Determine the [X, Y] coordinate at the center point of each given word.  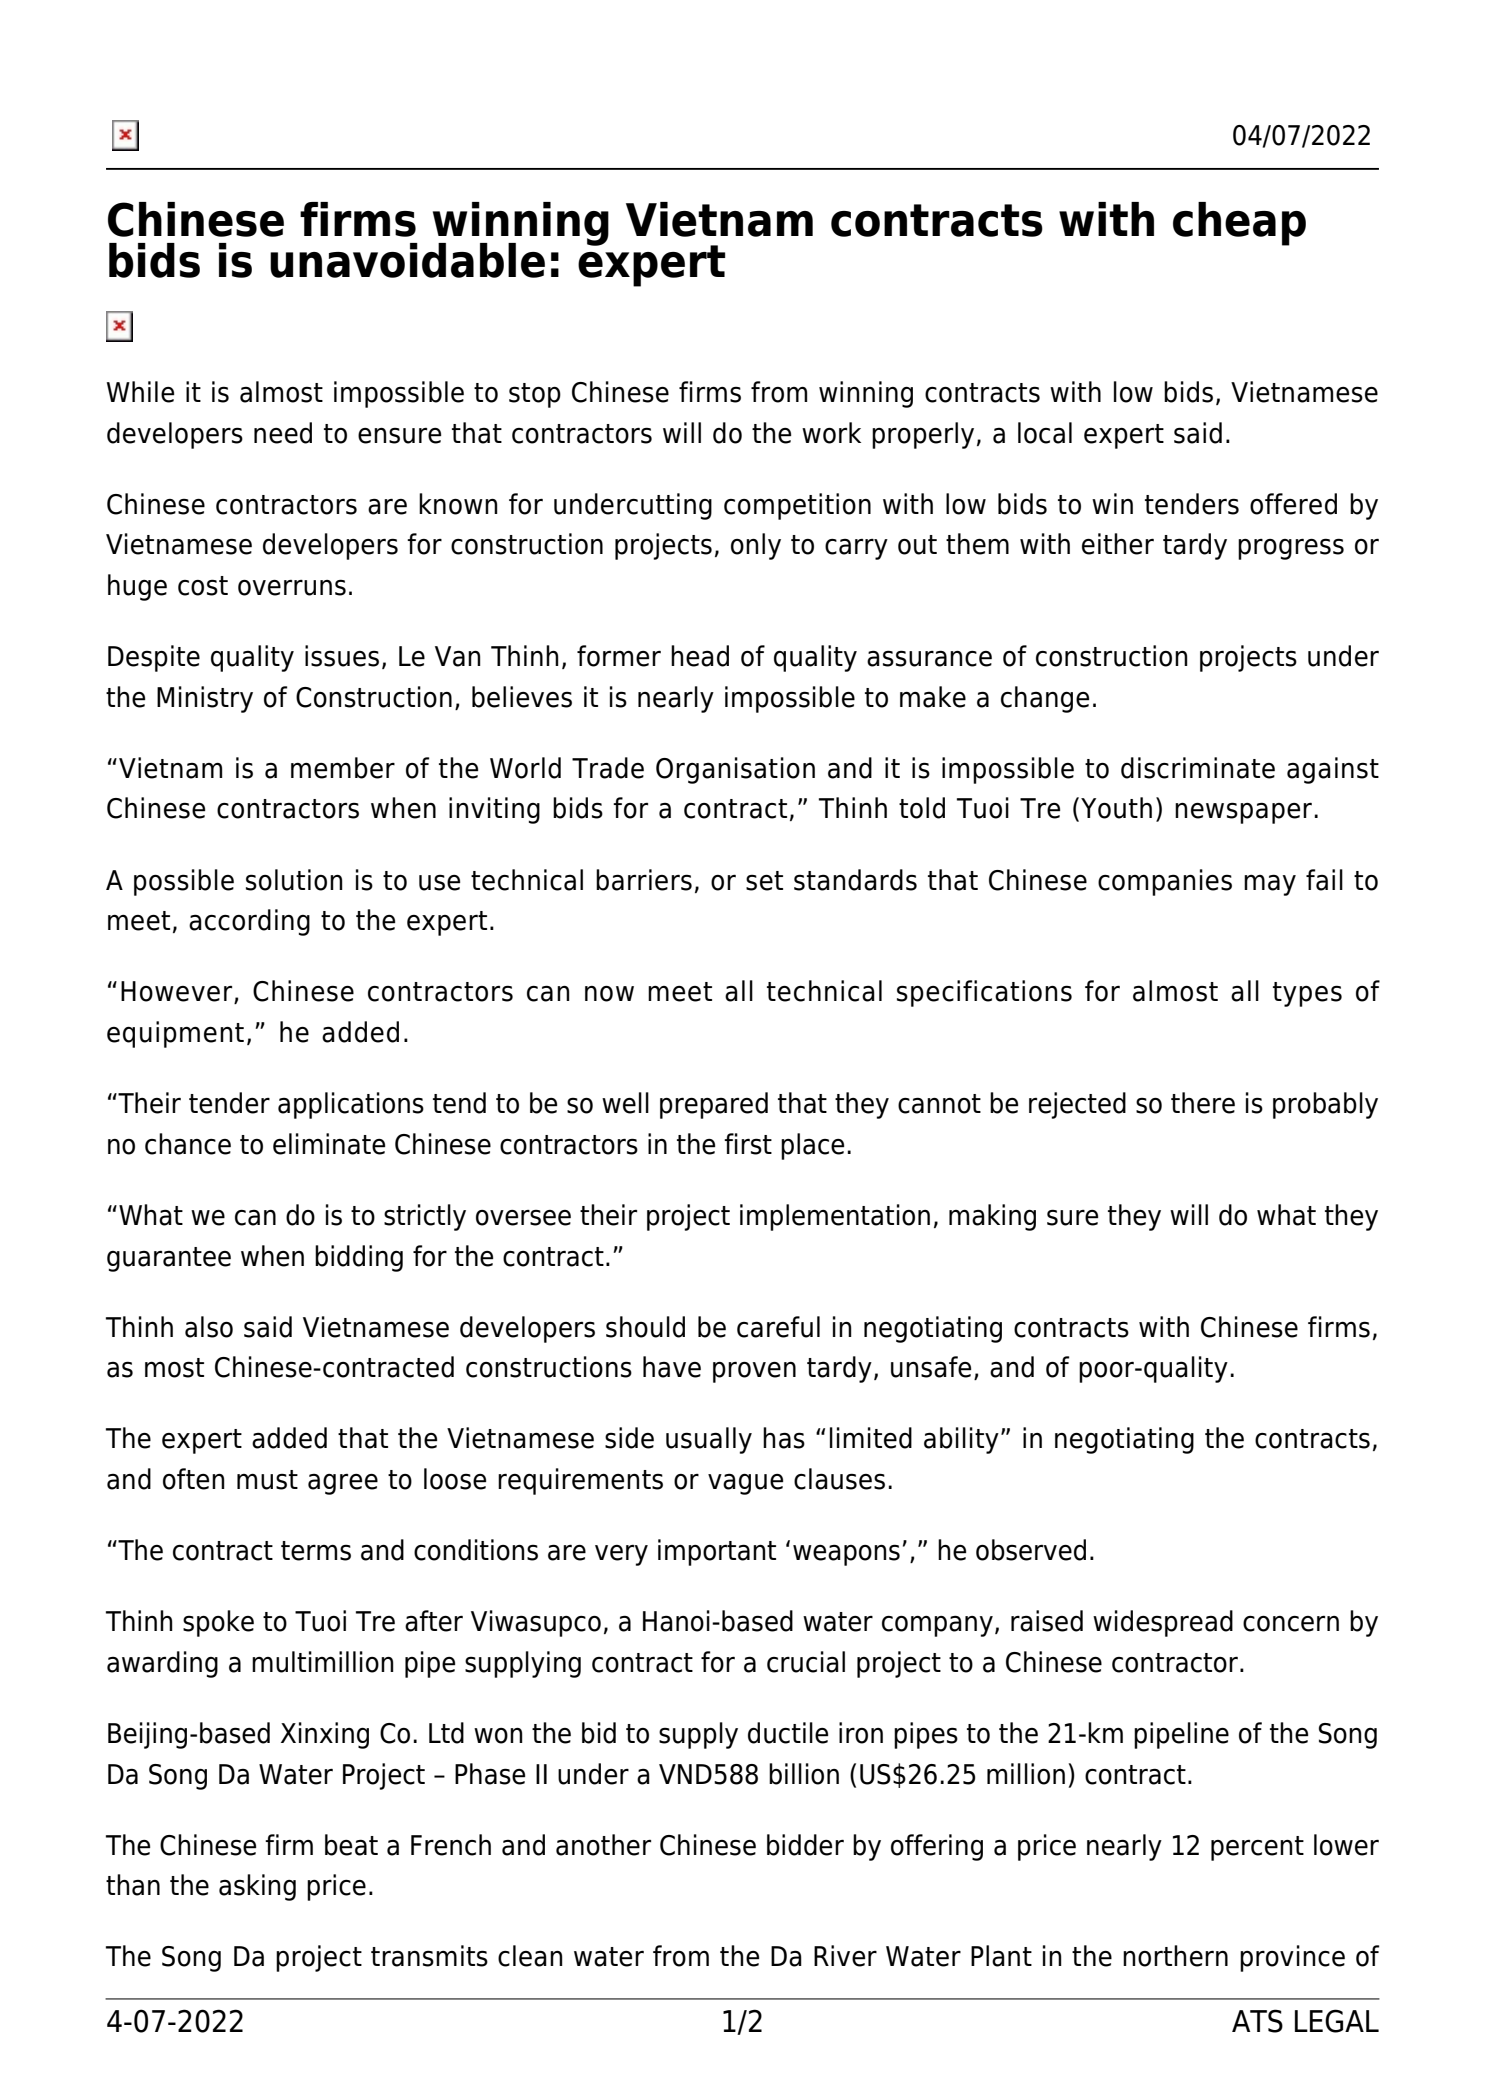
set [764, 881]
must [267, 1480]
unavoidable [407, 260]
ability [961, 1440]
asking [257, 1887]
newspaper [1243, 813]
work [831, 433]
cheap [1239, 224]
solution [294, 880]
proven [754, 1372]
